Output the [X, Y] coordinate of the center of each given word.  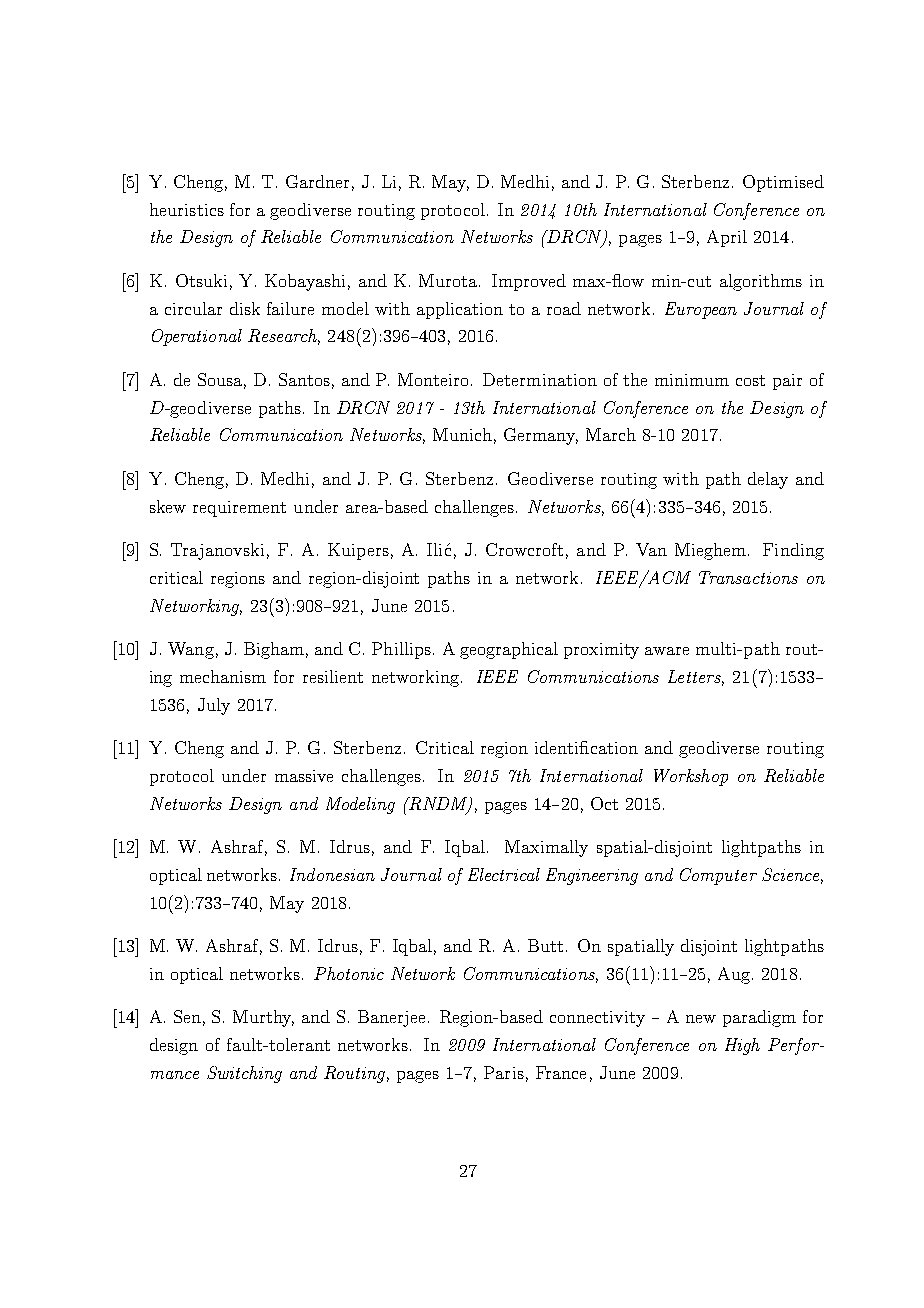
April [727, 238]
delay [768, 480]
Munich [462, 434]
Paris [504, 1072]
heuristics [187, 209]
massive [304, 776]
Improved [529, 282]
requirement [239, 509]
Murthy [263, 1018]
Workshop [691, 777]
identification [586, 747]
